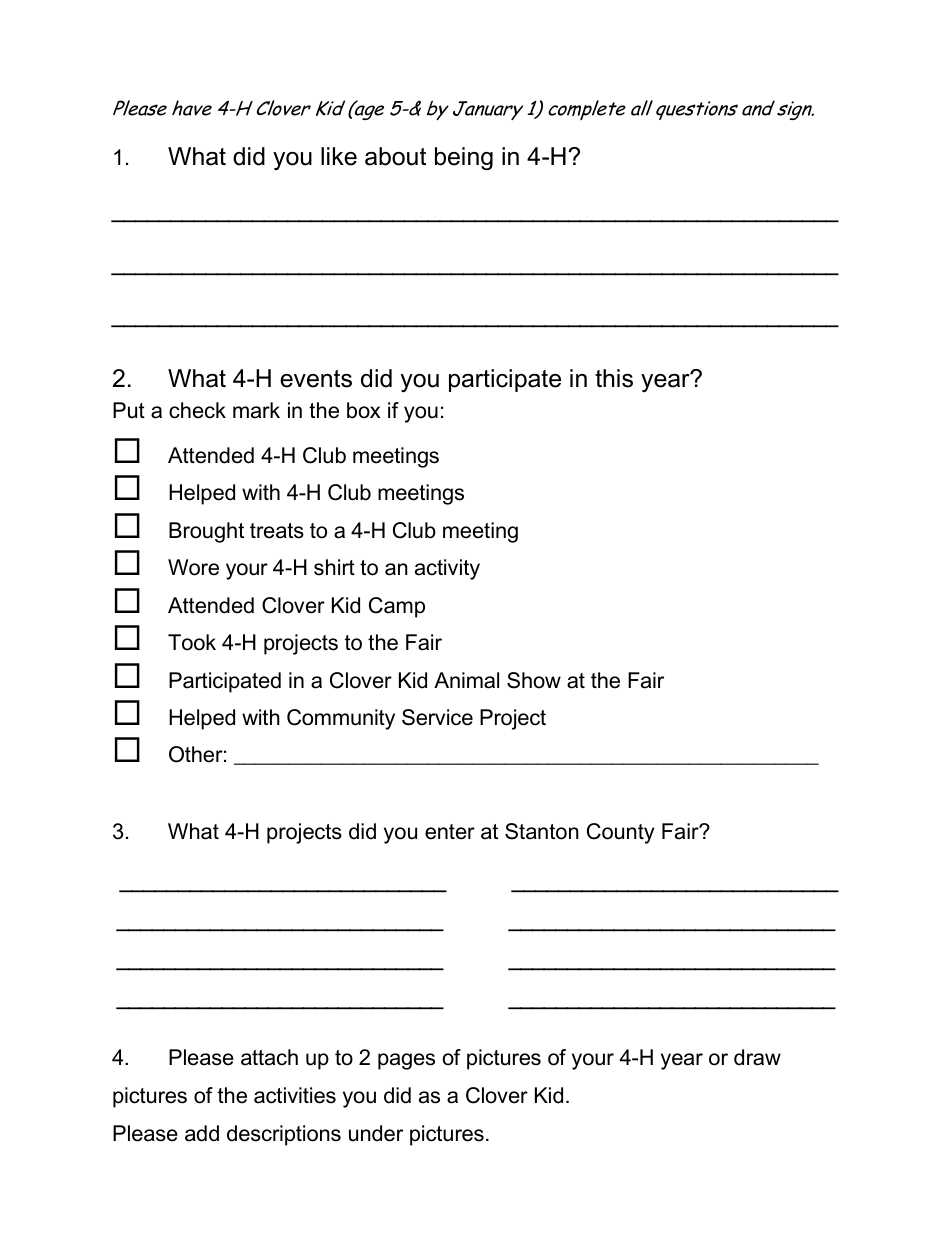 The width and height of the screenshot is (952, 1233). I want to click on this, so click(614, 378).
